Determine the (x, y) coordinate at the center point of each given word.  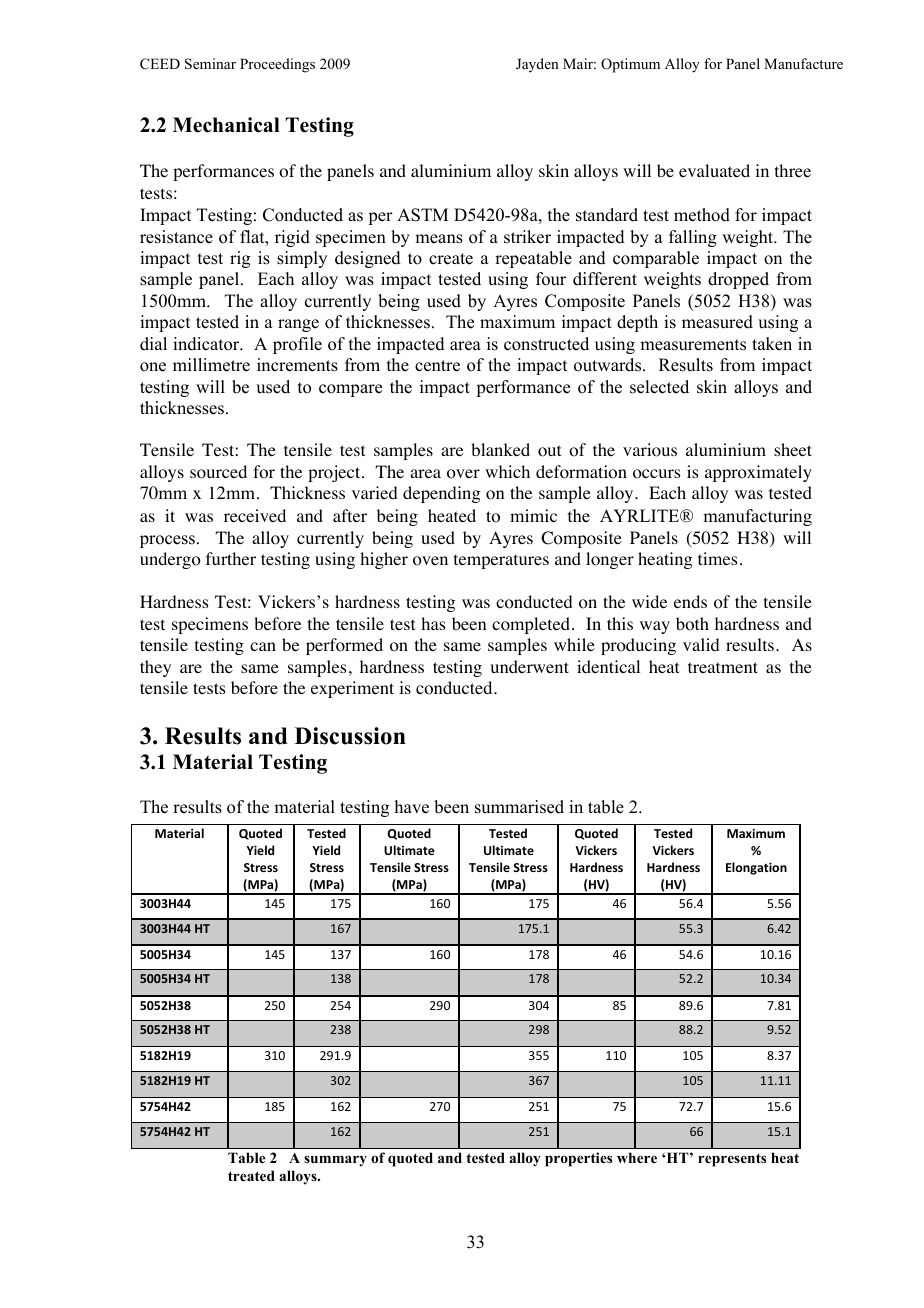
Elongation (756, 868)
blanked (500, 449)
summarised (519, 807)
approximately (758, 473)
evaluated (714, 170)
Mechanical (226, 125)
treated (251, 1175)
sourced (218, 472)
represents (732, 1160)
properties (578, 1159)
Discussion (350, 736)
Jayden (537, 65)
